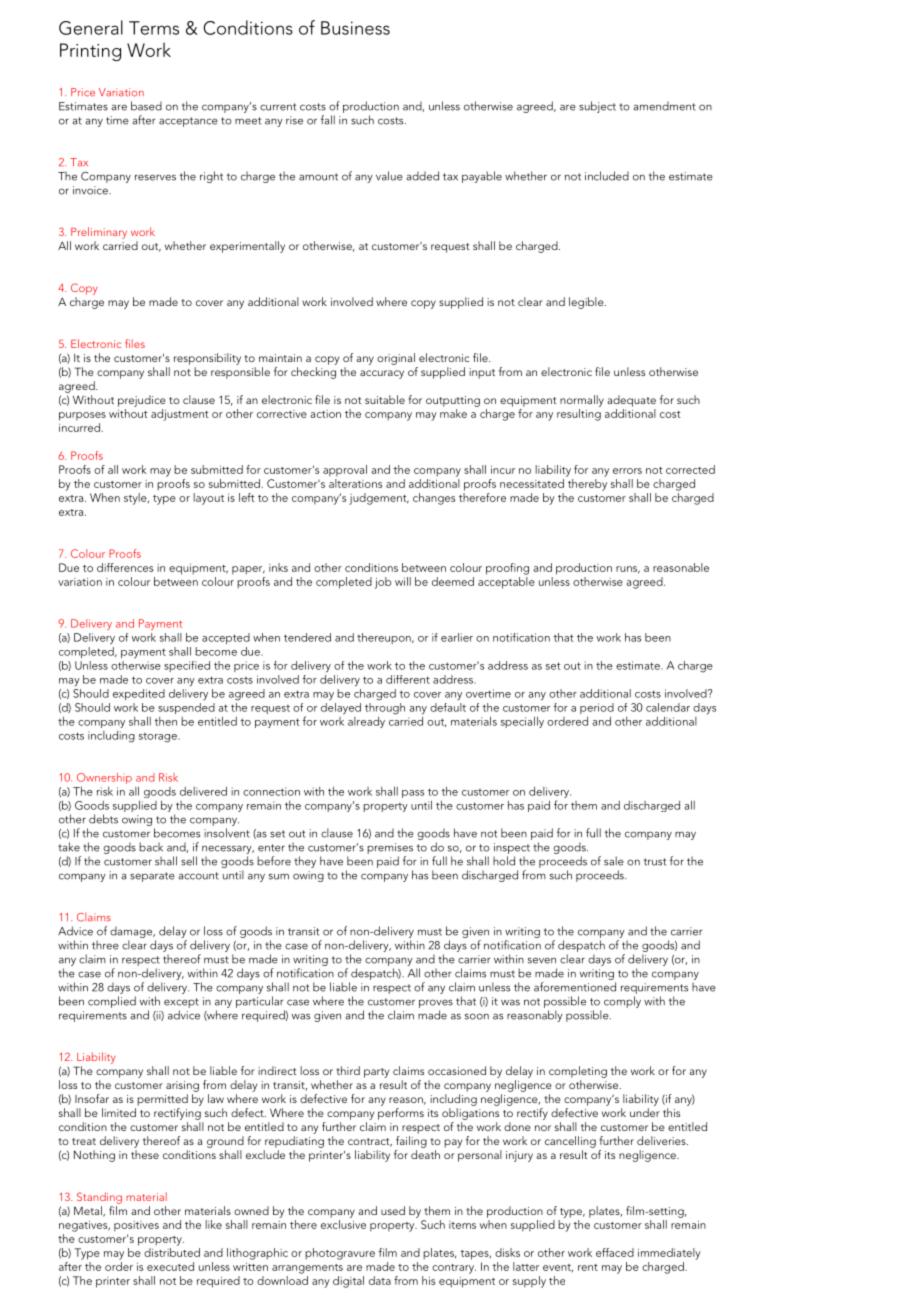 This document has height=1308, width=924. What do you see at coordinates (355, 28) in the document?
I see `Business` at bounding box center [355, 28].
